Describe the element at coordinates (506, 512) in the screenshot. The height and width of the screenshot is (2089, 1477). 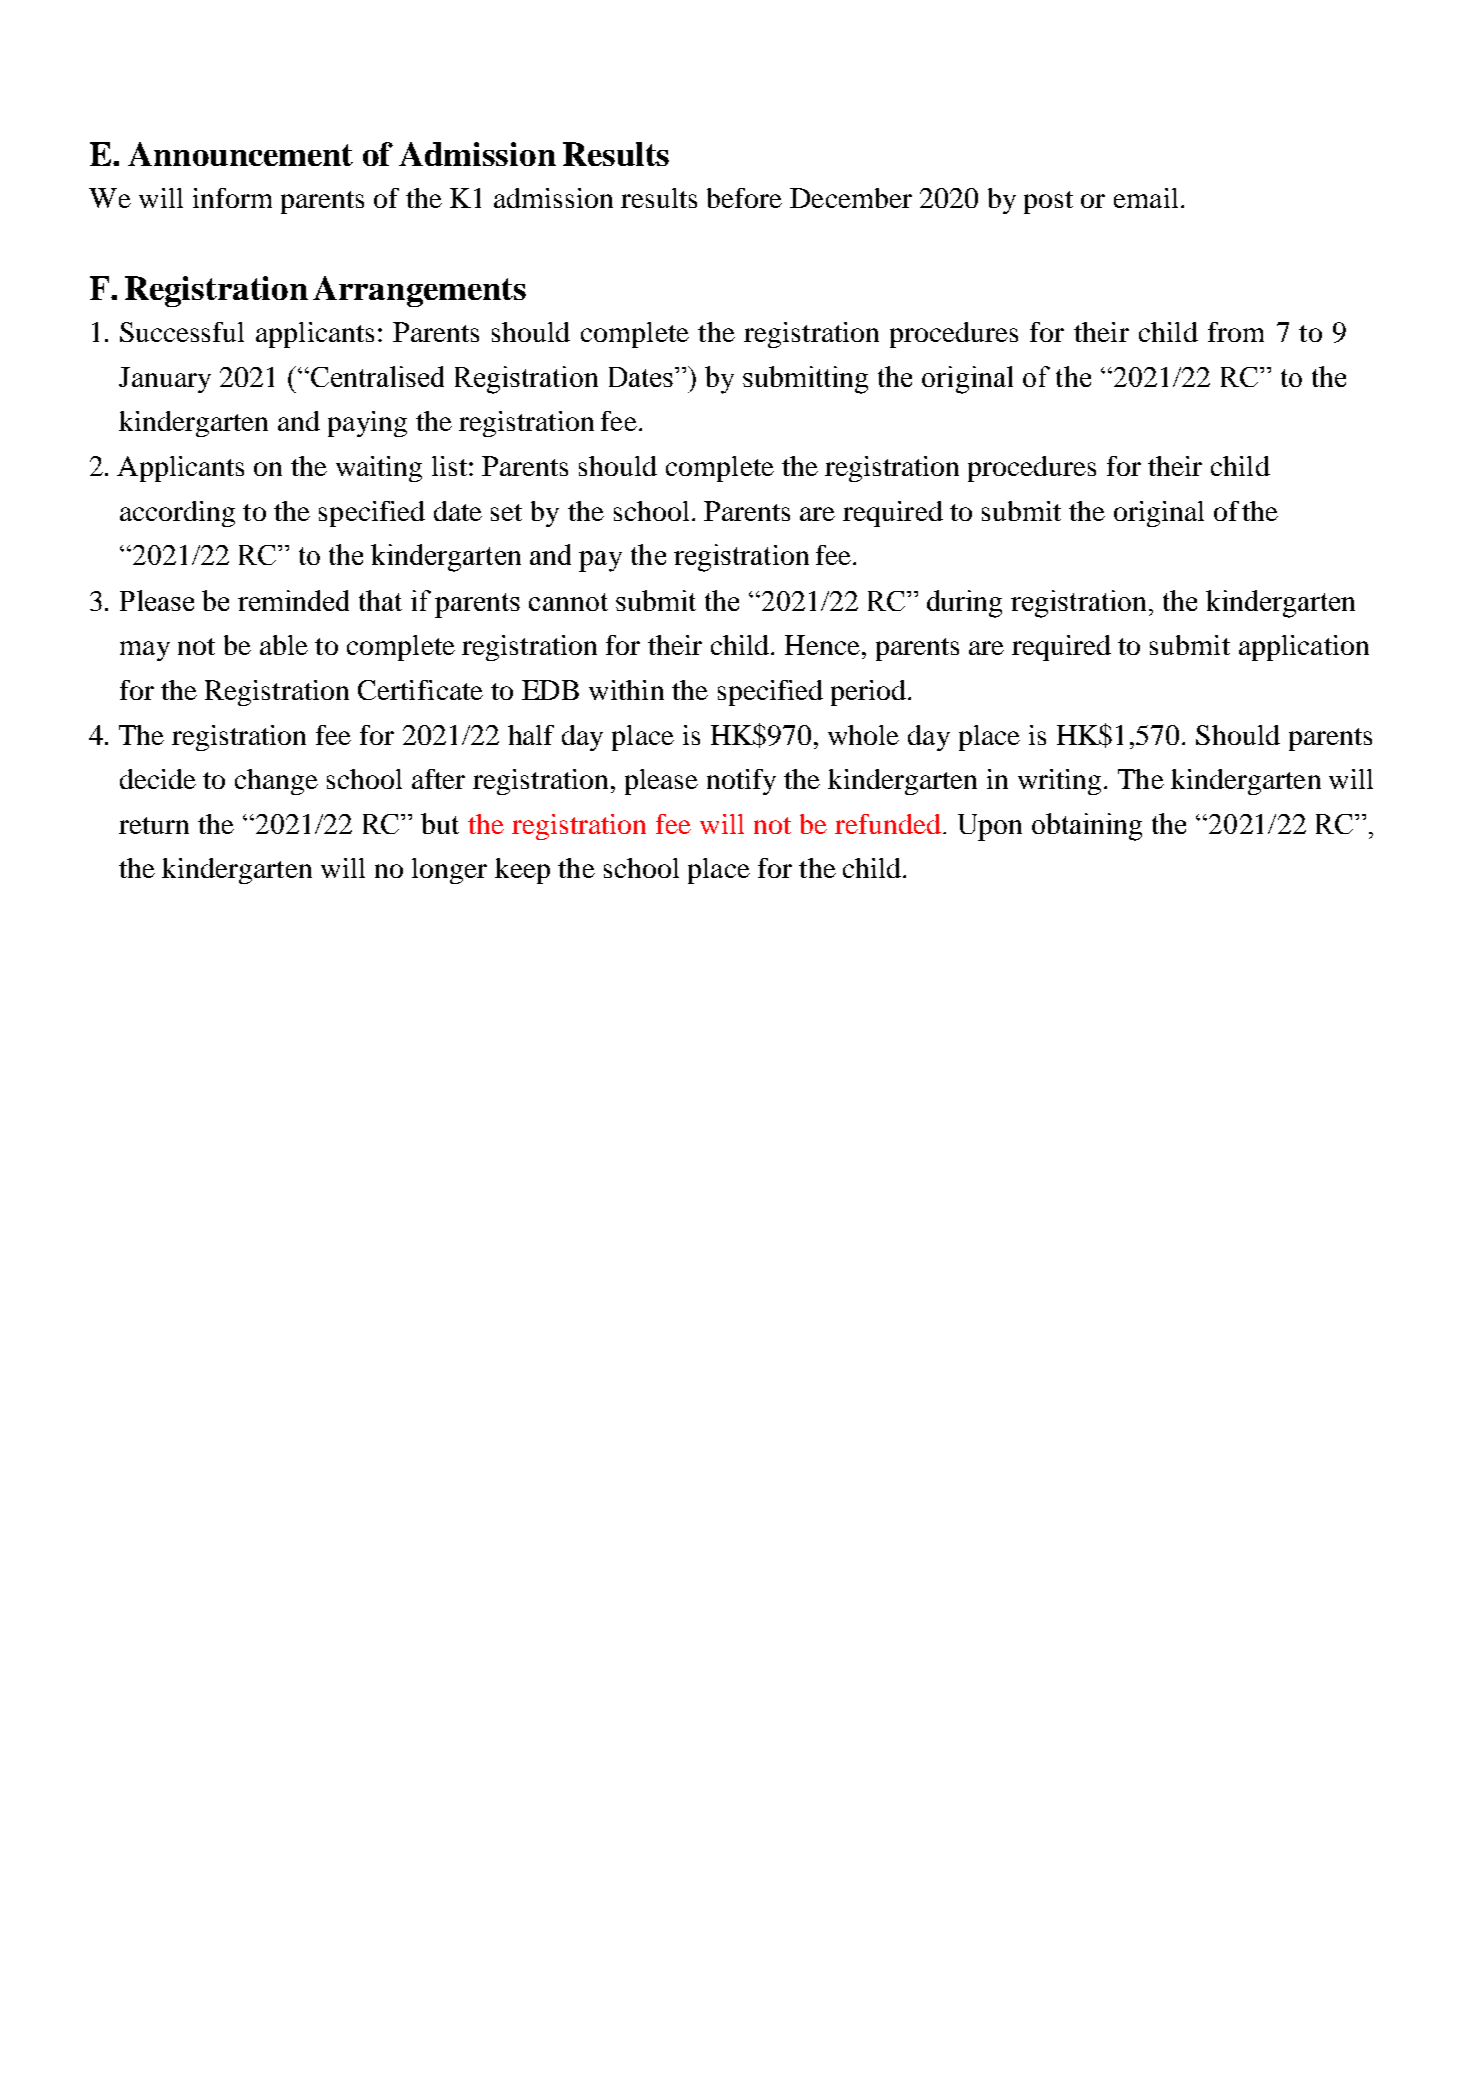
I see `set` at that location.
